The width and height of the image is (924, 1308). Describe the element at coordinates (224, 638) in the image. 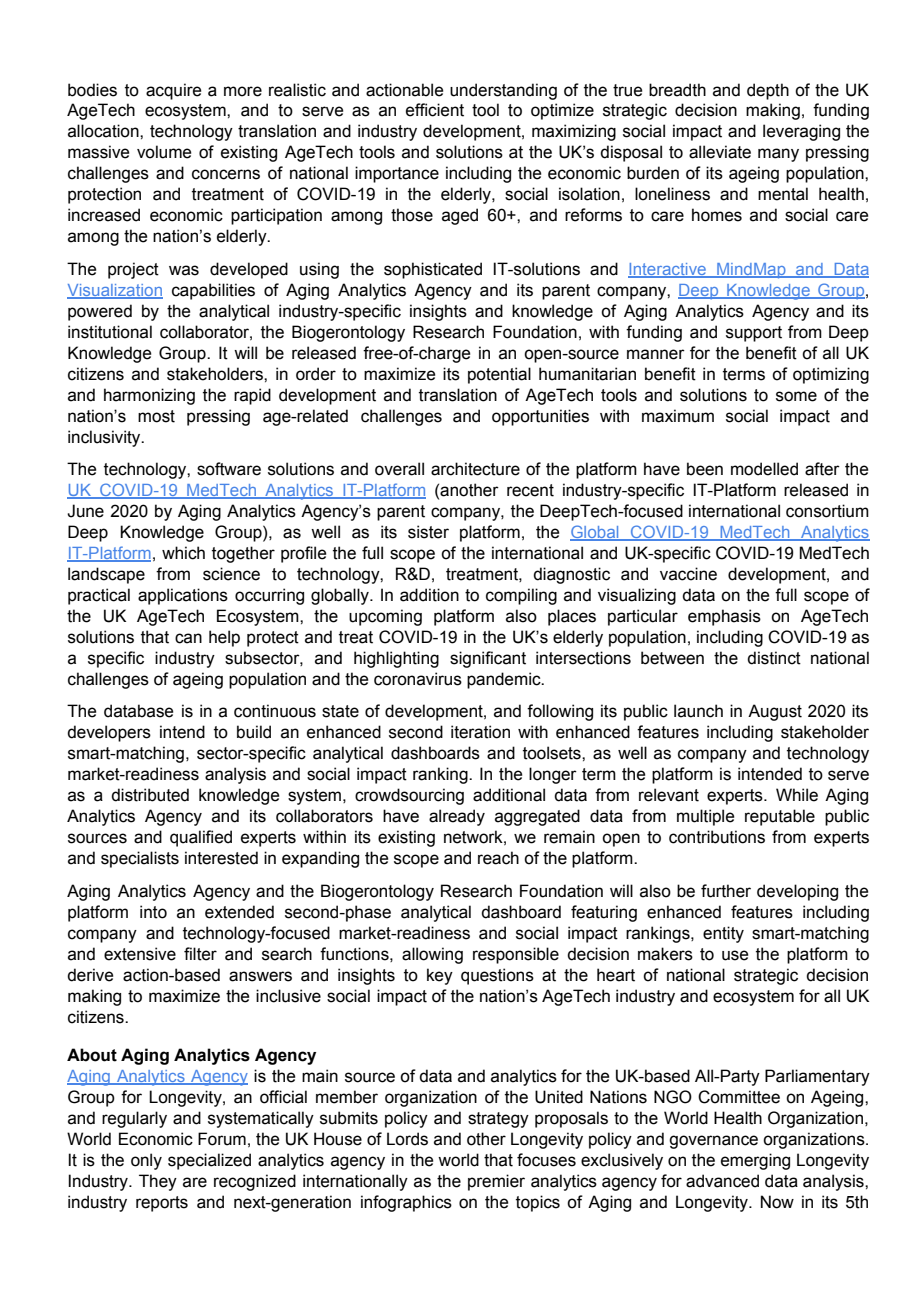

I see `help` at that location.
